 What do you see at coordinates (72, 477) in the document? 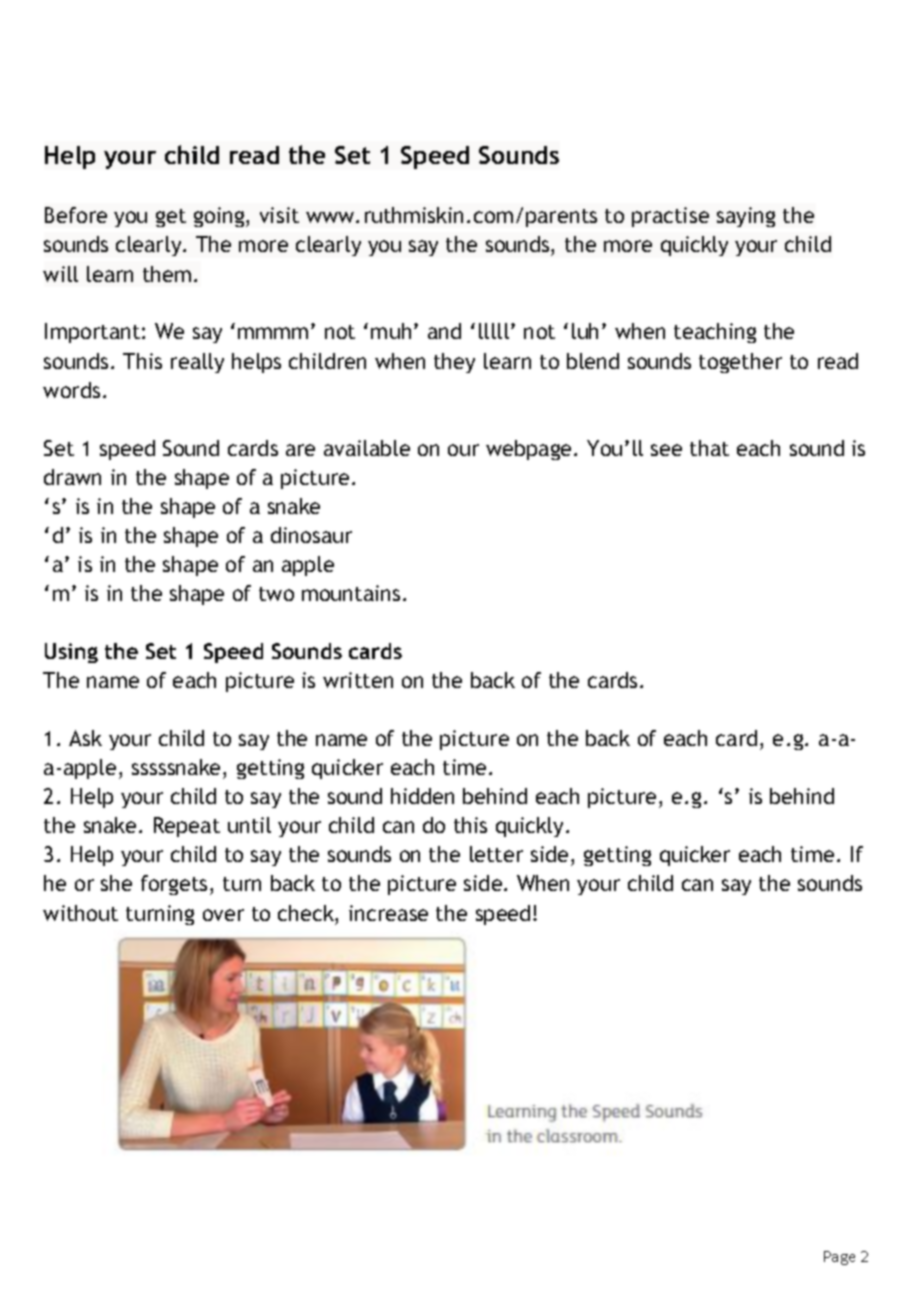
I see `drawn` at bounding box center [72, 477].
